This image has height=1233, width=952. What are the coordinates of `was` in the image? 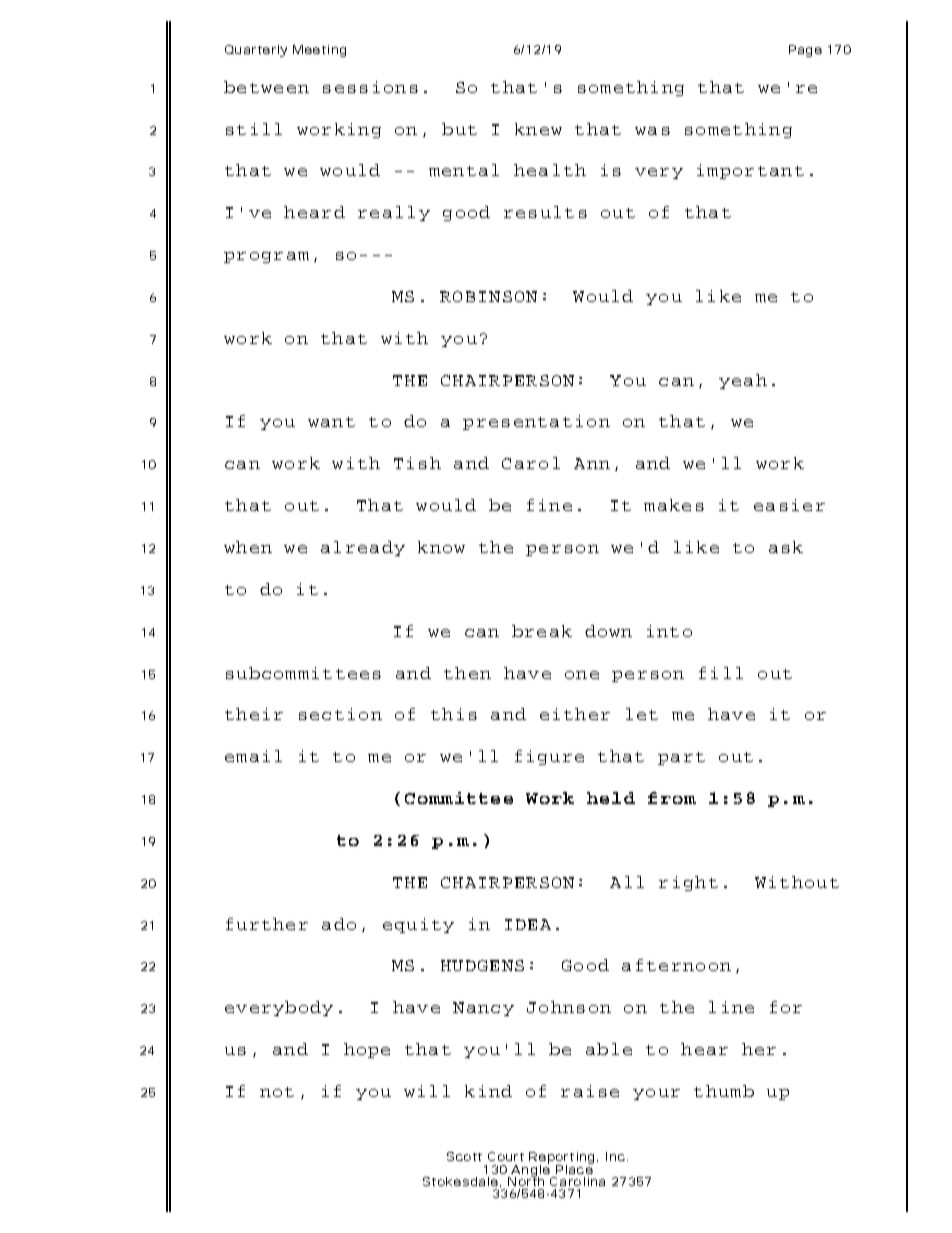 It's located at (652, 131).
